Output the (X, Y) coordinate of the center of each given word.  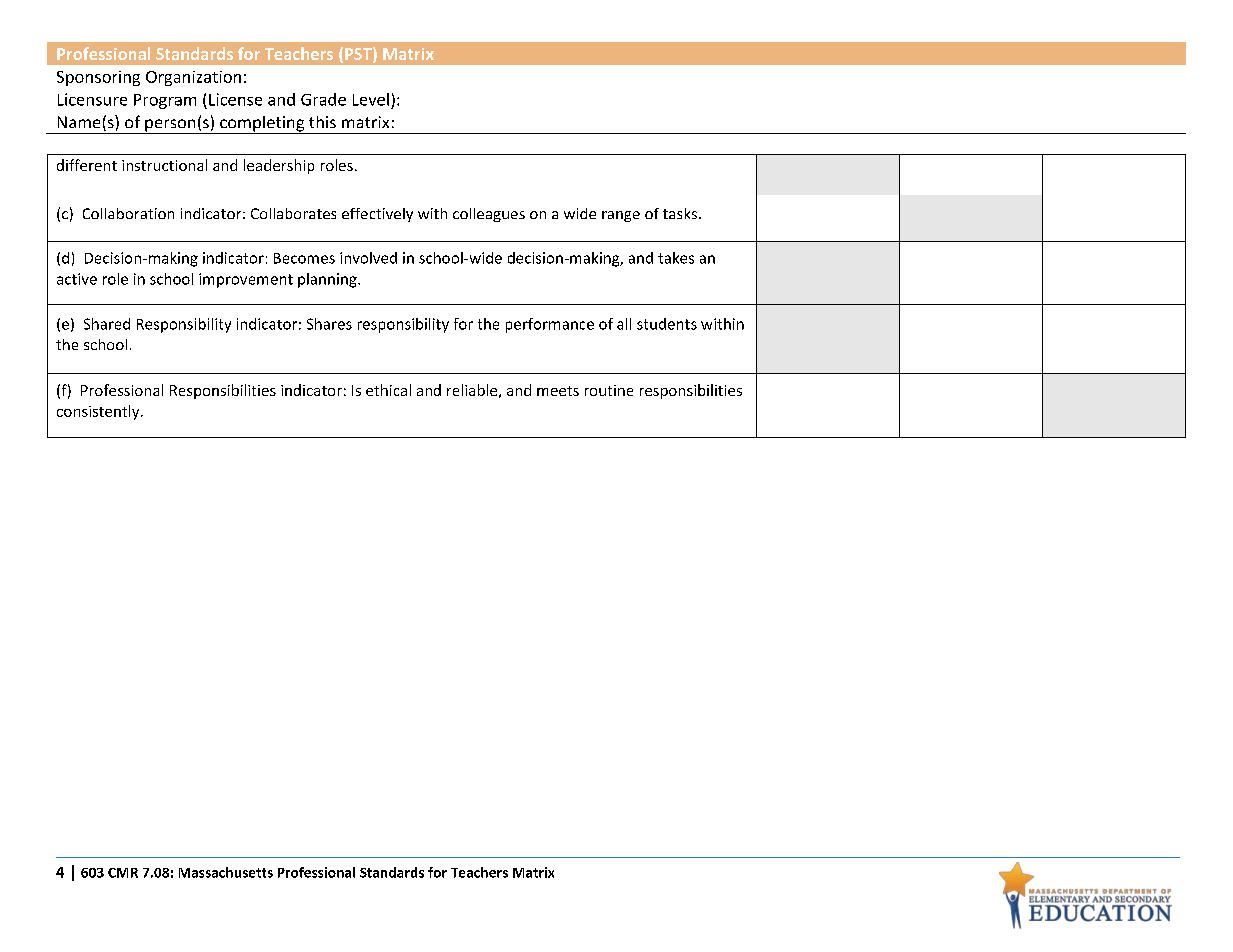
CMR (123, 873)
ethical (388, 390)
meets (558, 391)
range (621, 216)
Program (165, 101)
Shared (107, 324)
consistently (99, 412)
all (624, 324)
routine (609, 390)
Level (371, 99)
